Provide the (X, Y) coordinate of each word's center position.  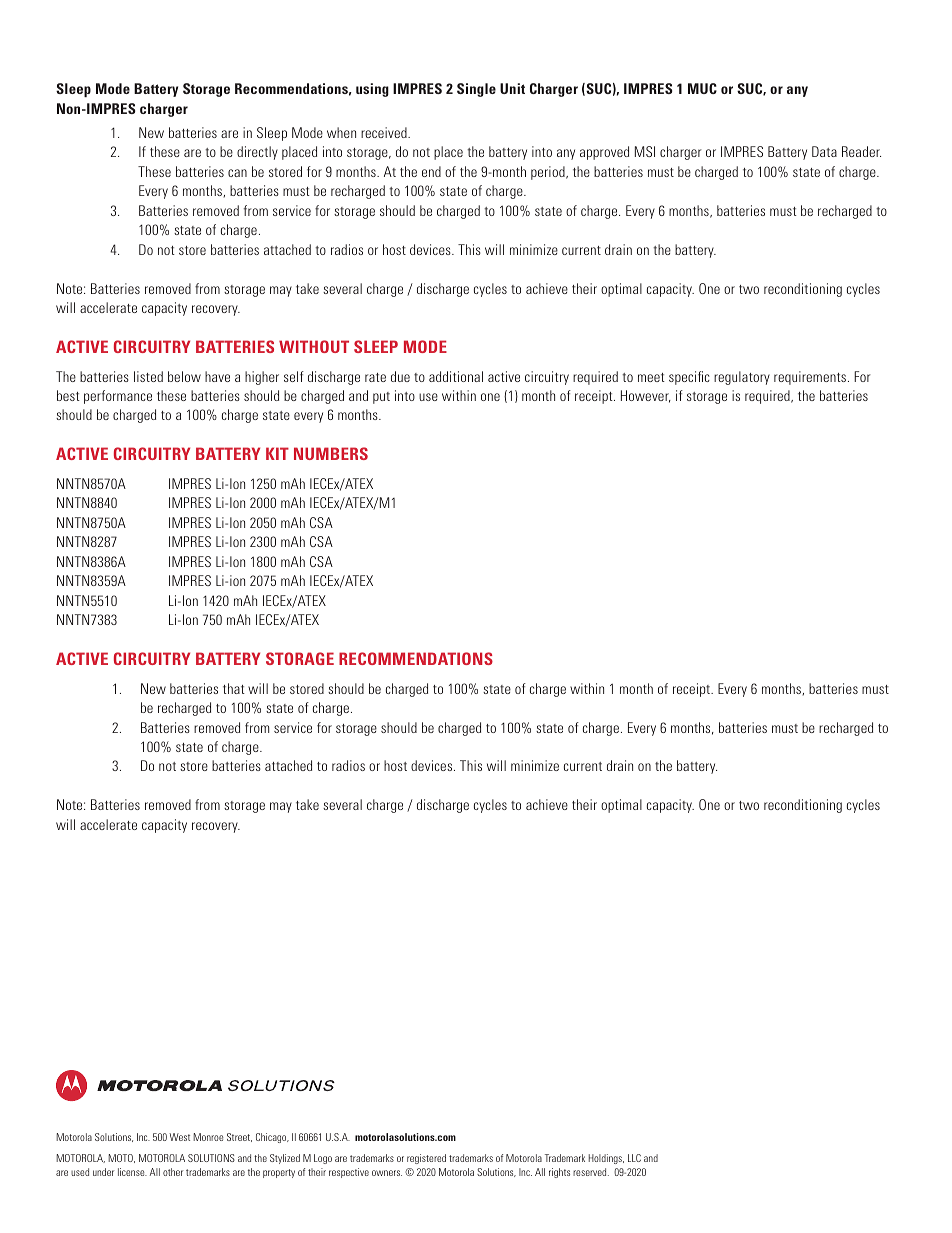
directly (257, 153)
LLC (634, 1158)
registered (426, 1159)
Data (824, 151)
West (179, 1137)
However (646, 396)
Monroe (208, 1137)
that (234, 688)
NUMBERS (331, 453)
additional (456, 376)
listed (148, 376)
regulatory (742, 378)
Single (476, 90)
